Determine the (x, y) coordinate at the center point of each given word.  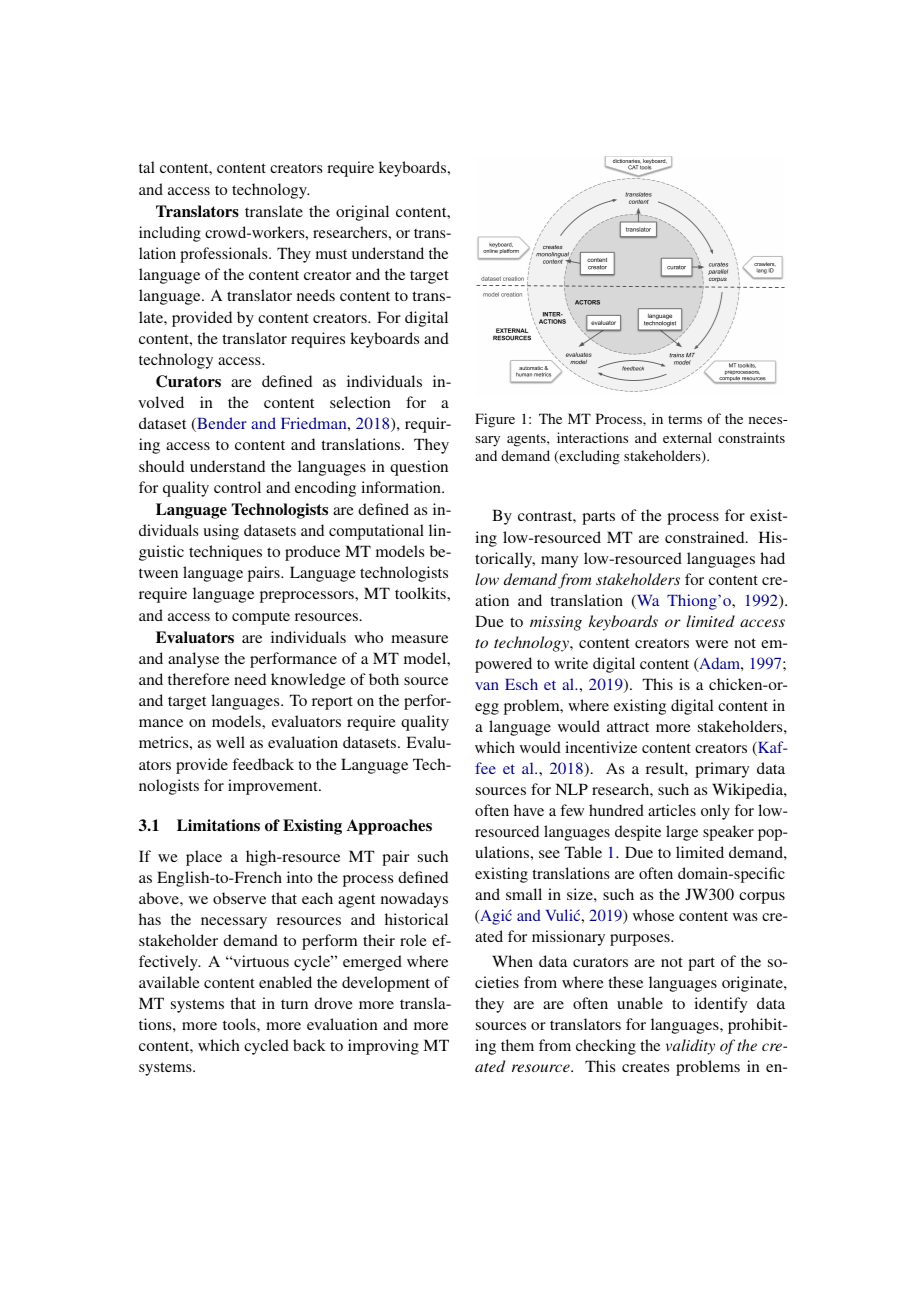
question (419, 468)
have (529, 810)
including (170, 234)
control (237, 487)
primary (722, 770)
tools (240, 1024)
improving (383, 1047)
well (230, 742)
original (362, 213)
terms (685, 419)
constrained (706, 537)
